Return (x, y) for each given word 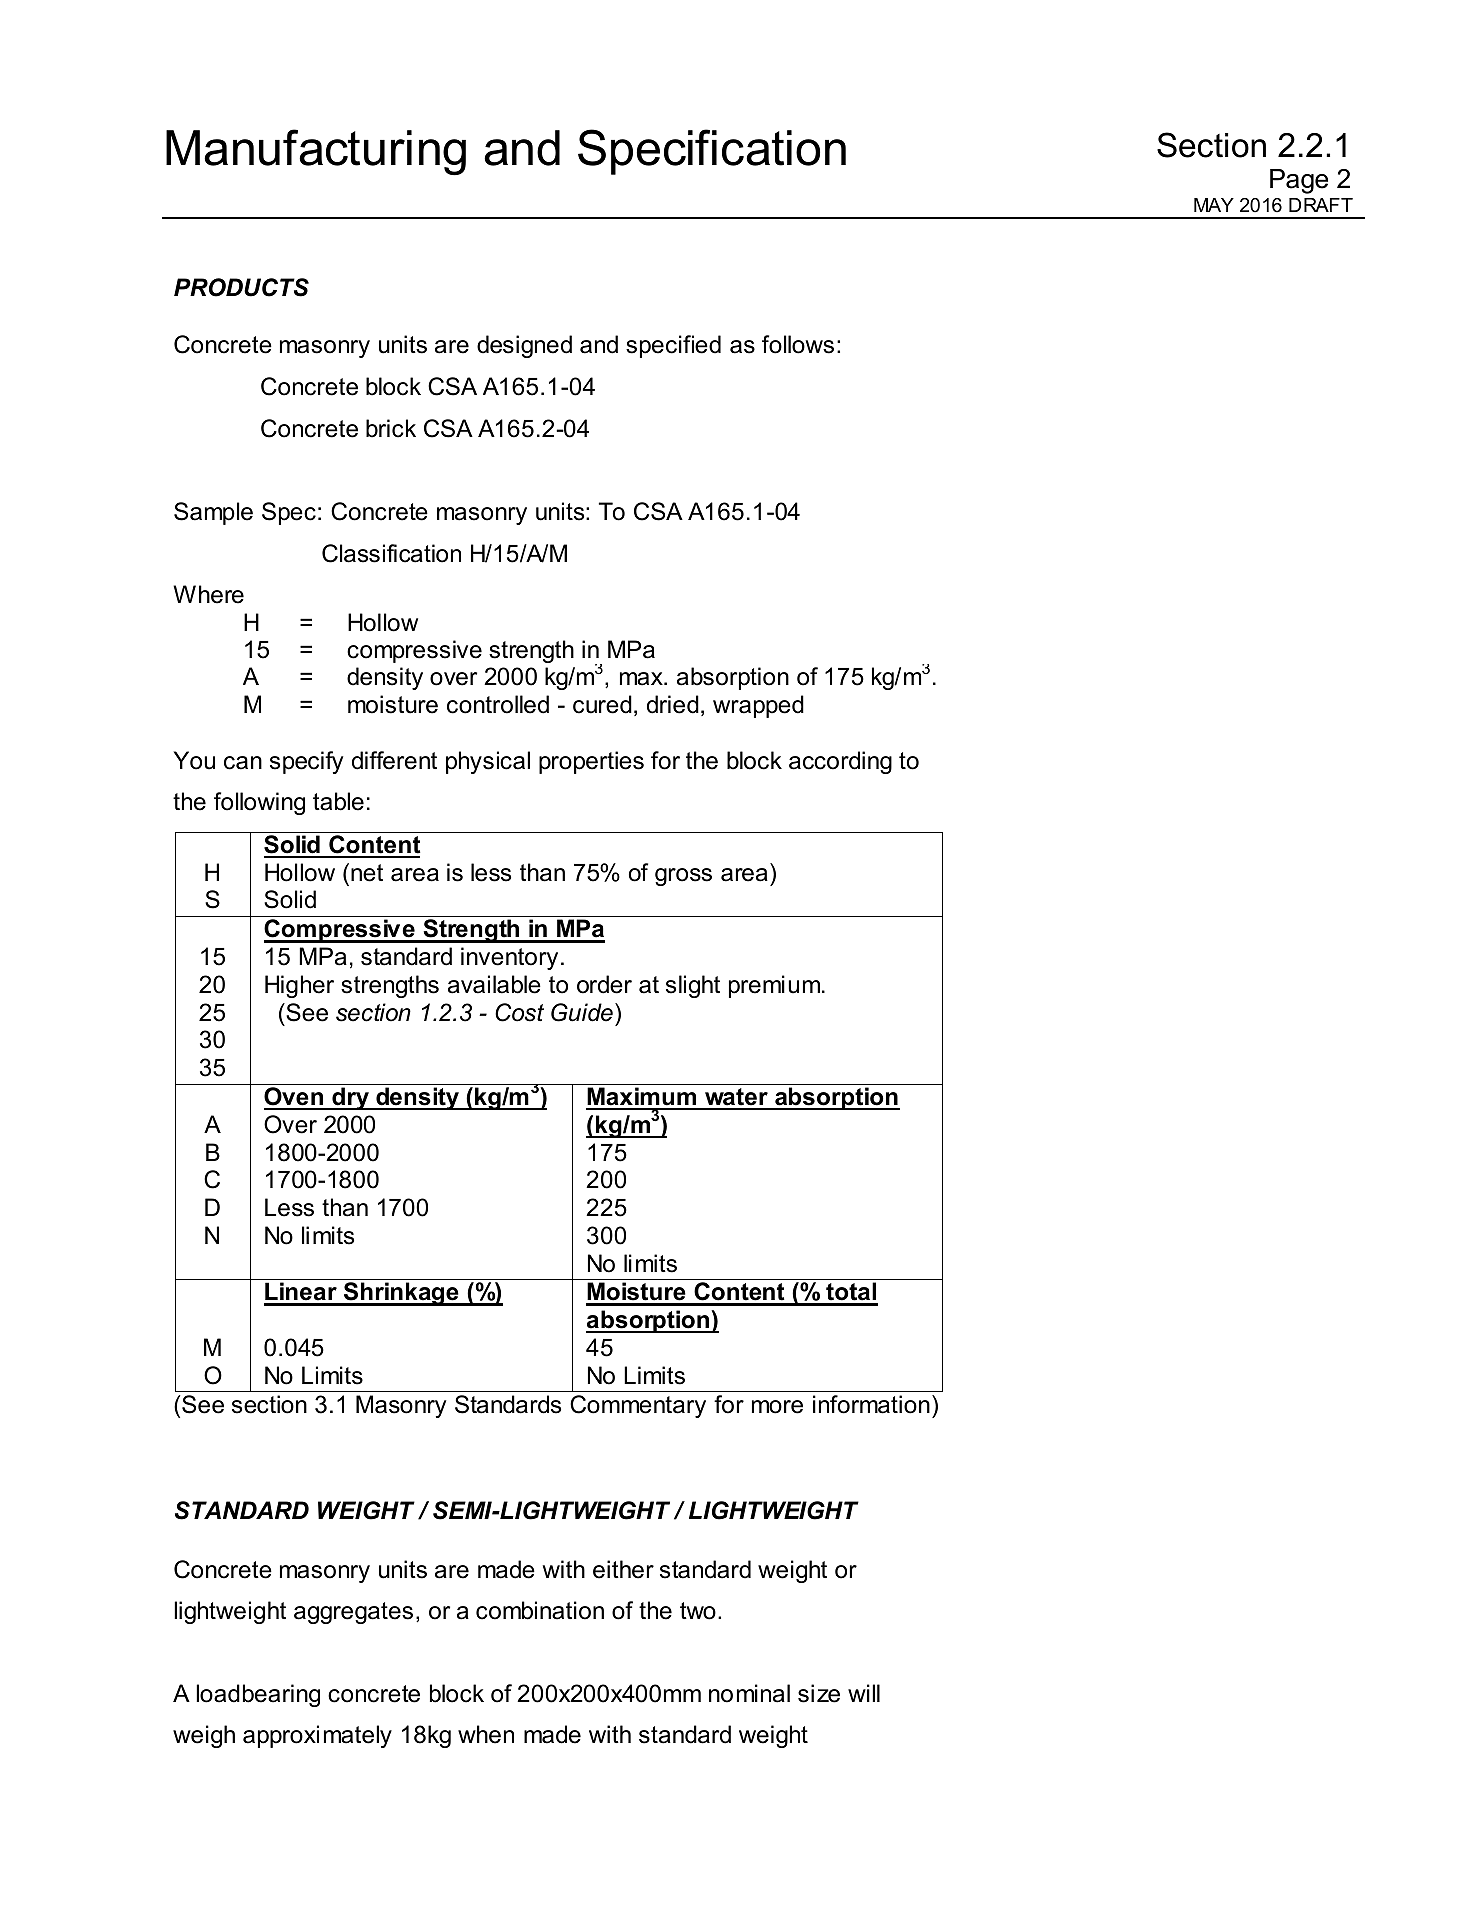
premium (774, 986)
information (871, 1404)
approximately (317, 1736)
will (864, 1693)
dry (351, 1098)
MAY (1214, 205)
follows (798, 344)
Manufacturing (316, 152)
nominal (749, 1693)
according (840, 762)
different (394, 760)
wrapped (758, 706)
